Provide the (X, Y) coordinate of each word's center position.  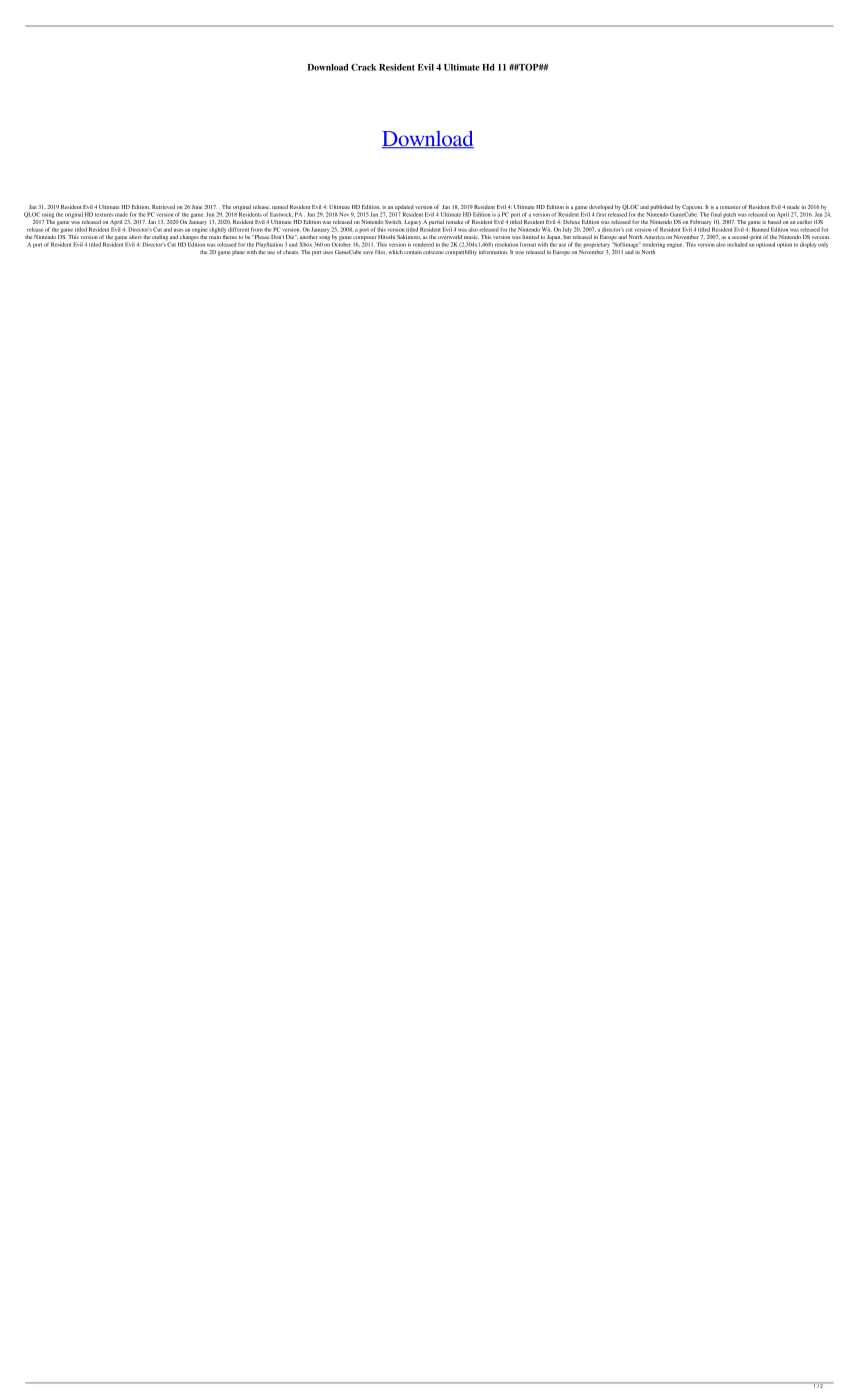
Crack (363, 67)
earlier (804, 222)
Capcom (693, 209)
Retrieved (163, 207)
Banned (760, 229)
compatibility (461, 253)
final (716, 214)
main (215, 235)
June (197, 207)
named (280, 207)
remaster (730, 207)
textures (104, 215)
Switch (393, 222)
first (601, 213)
